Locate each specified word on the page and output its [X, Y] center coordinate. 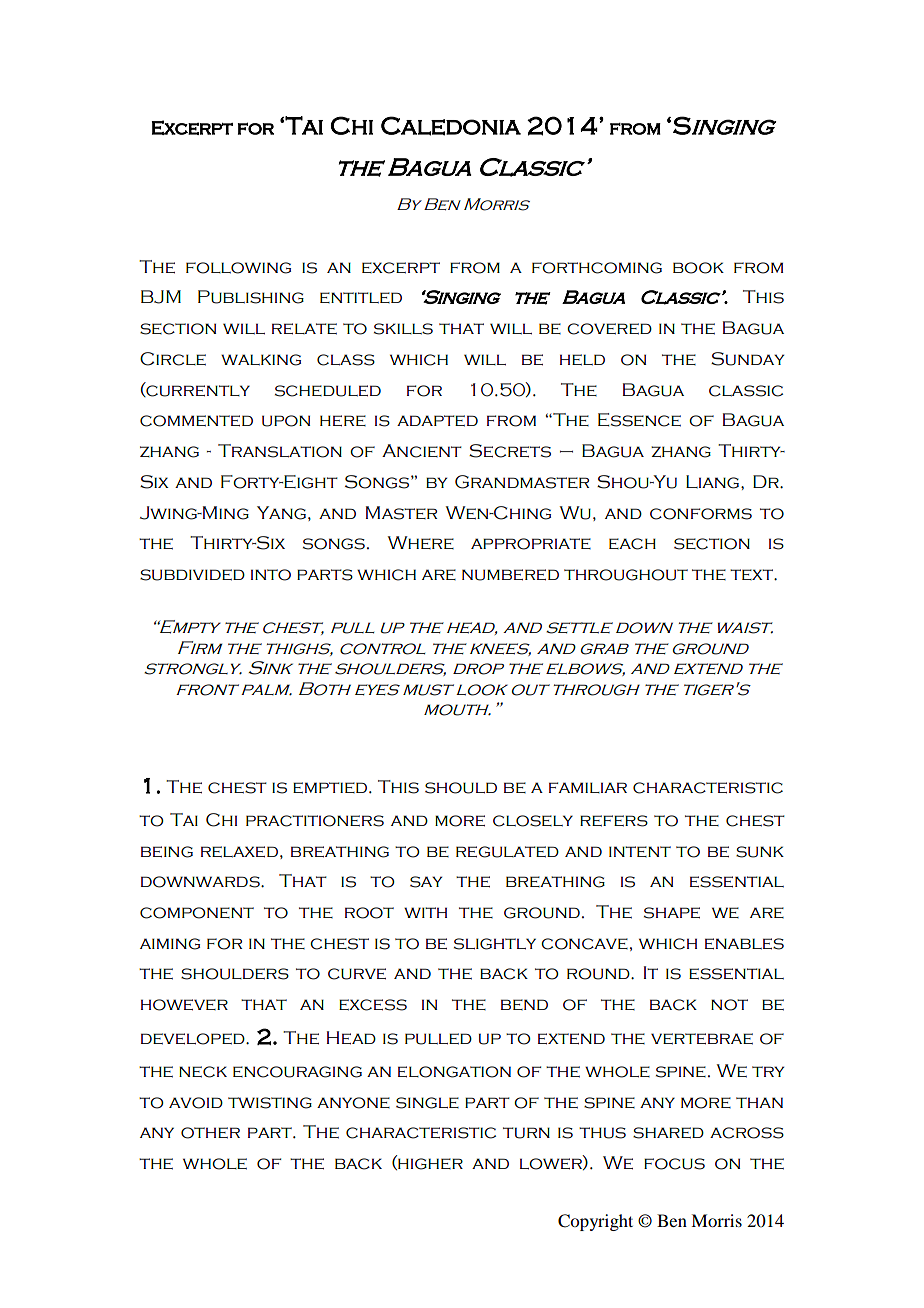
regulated [507, 852]
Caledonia [451, 126]
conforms [701, 514]
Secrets [510, 451]
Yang [281, 513]
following [238, 268]
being [167, 852]
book [698, 268]
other [210, 1133]
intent [640, 851]
